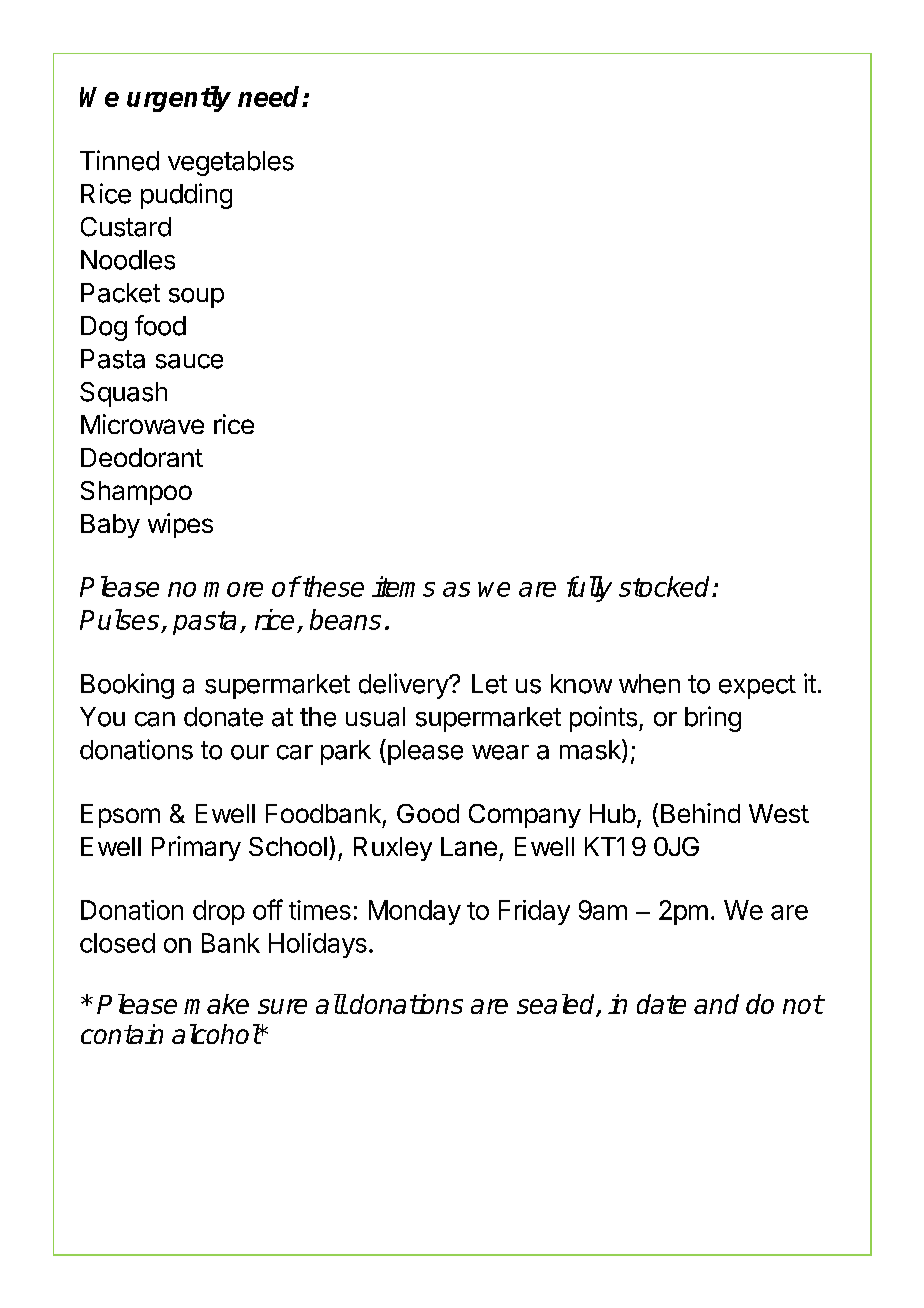  Describe the element at coordinates (489, 684) in the screenshot. I see `Let` at that location.
